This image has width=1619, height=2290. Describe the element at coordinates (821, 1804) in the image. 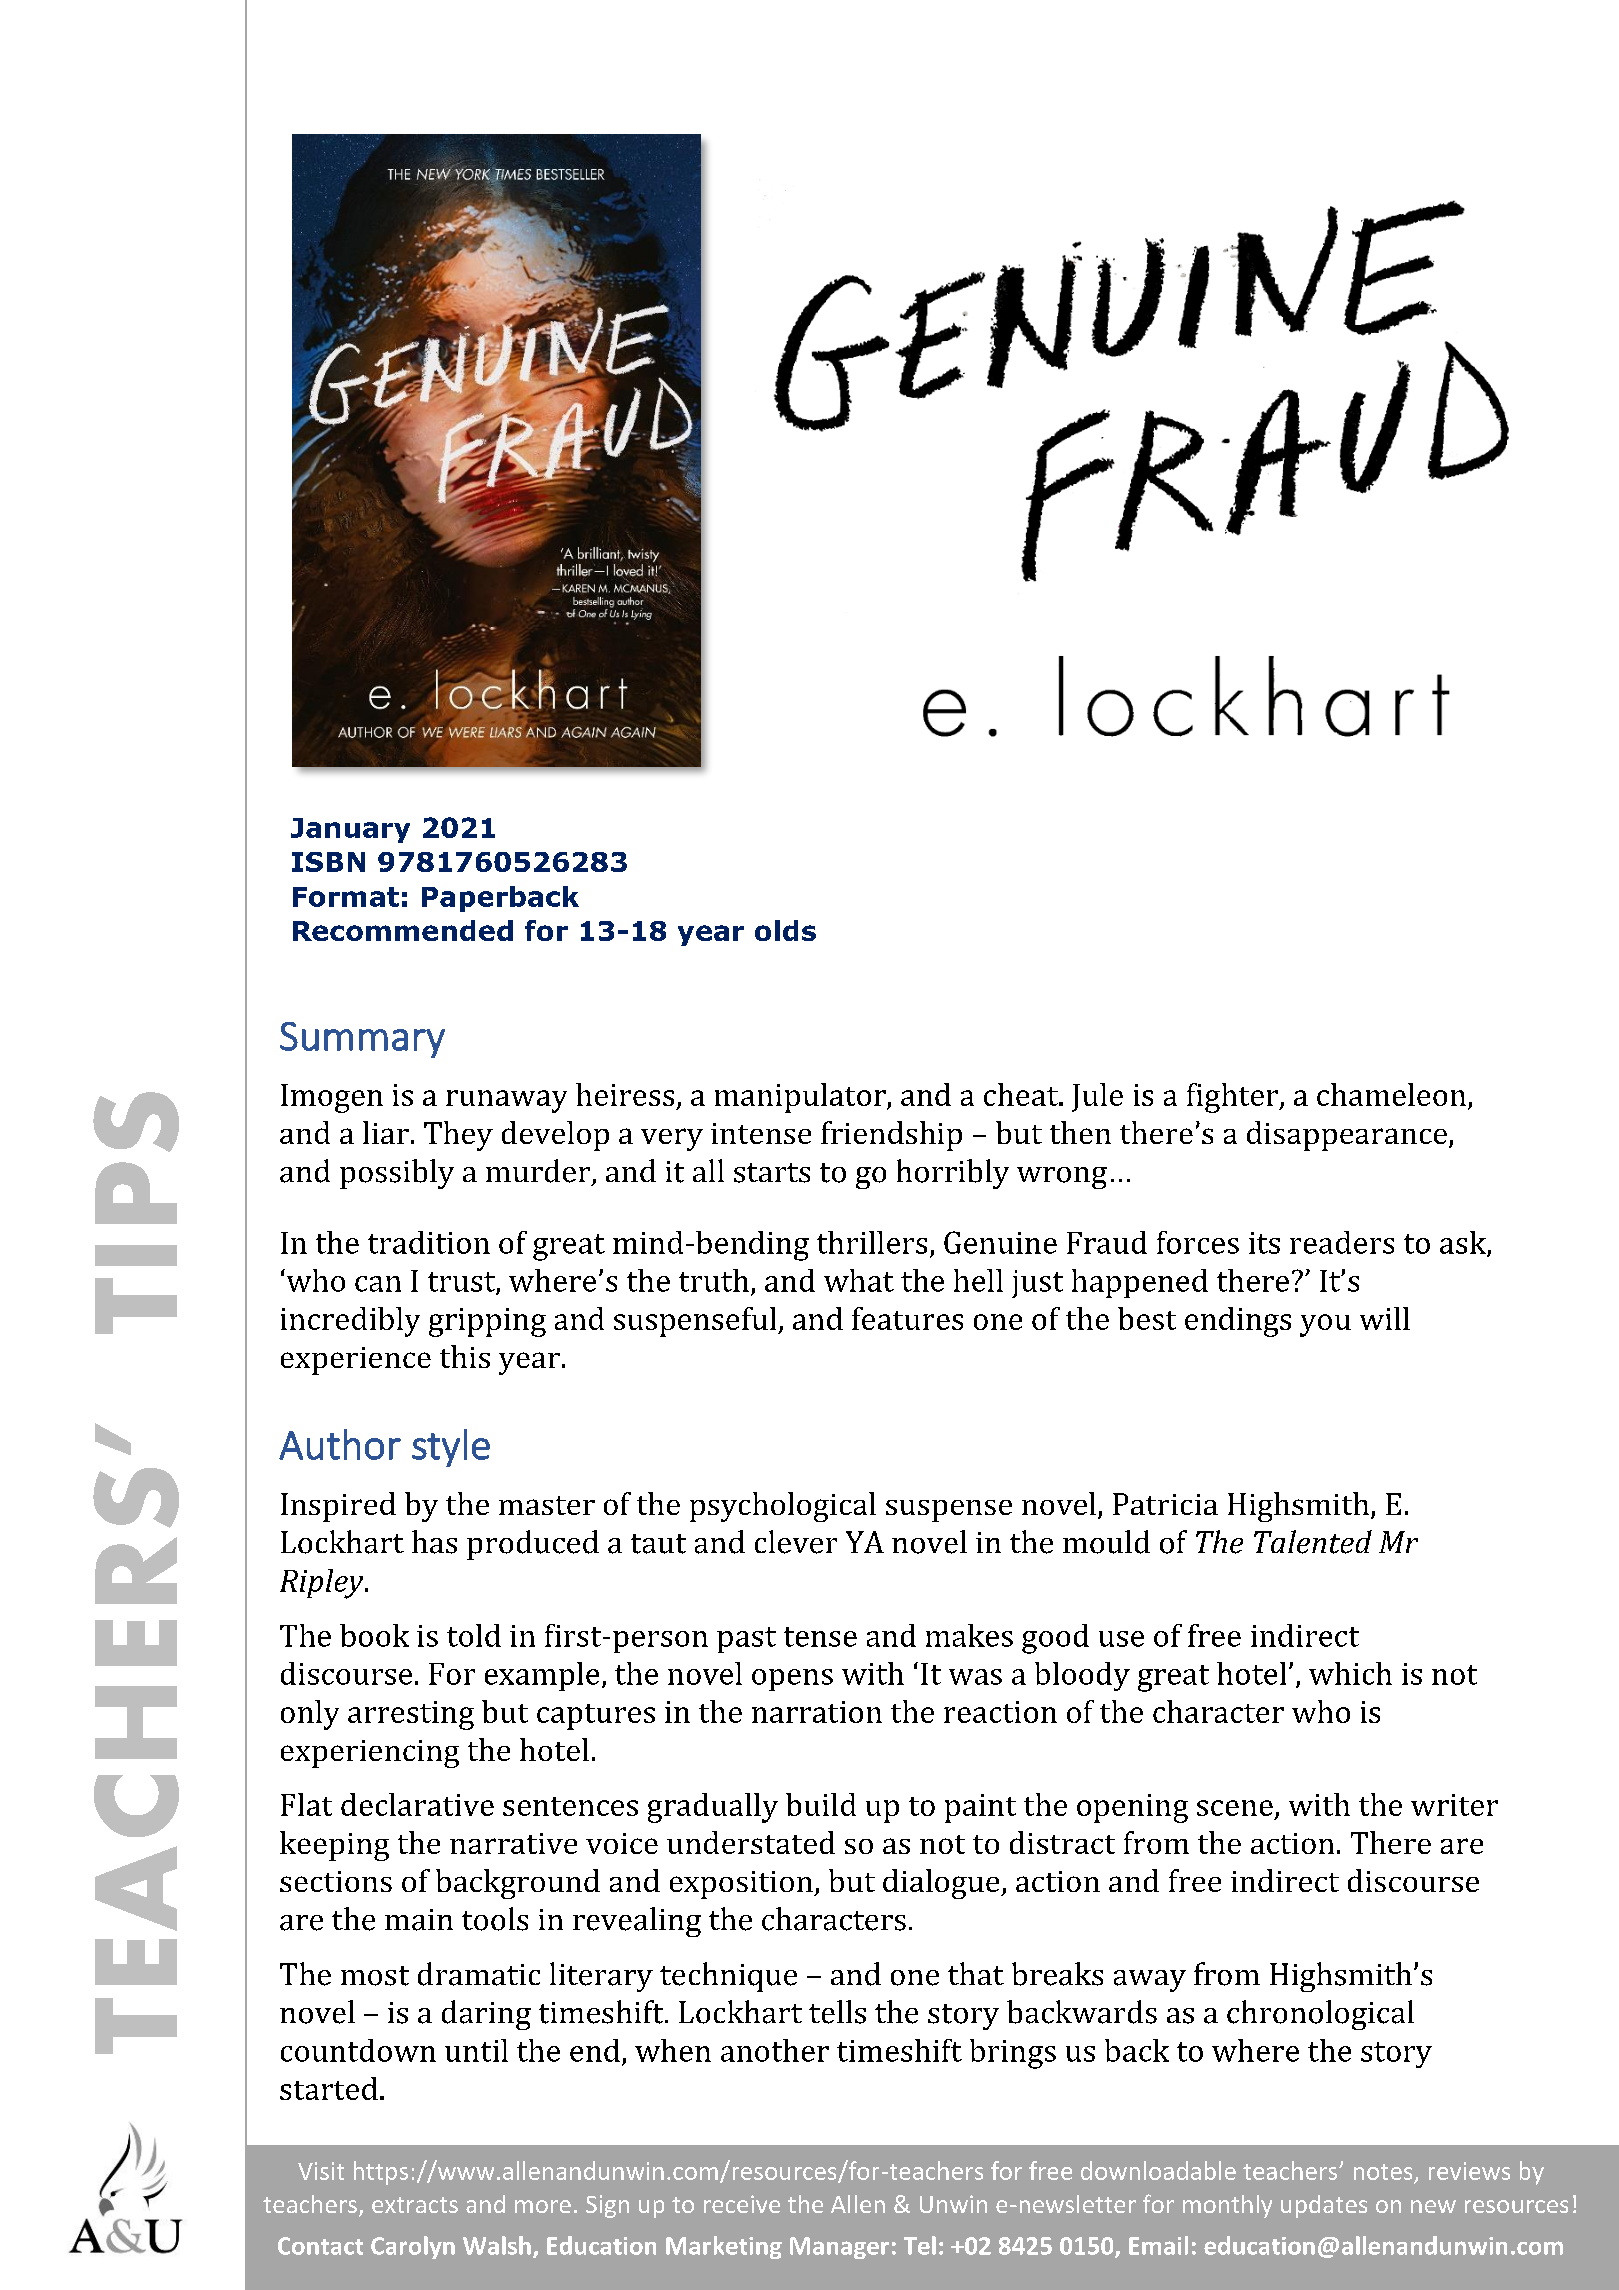

I see `build` at that location.
